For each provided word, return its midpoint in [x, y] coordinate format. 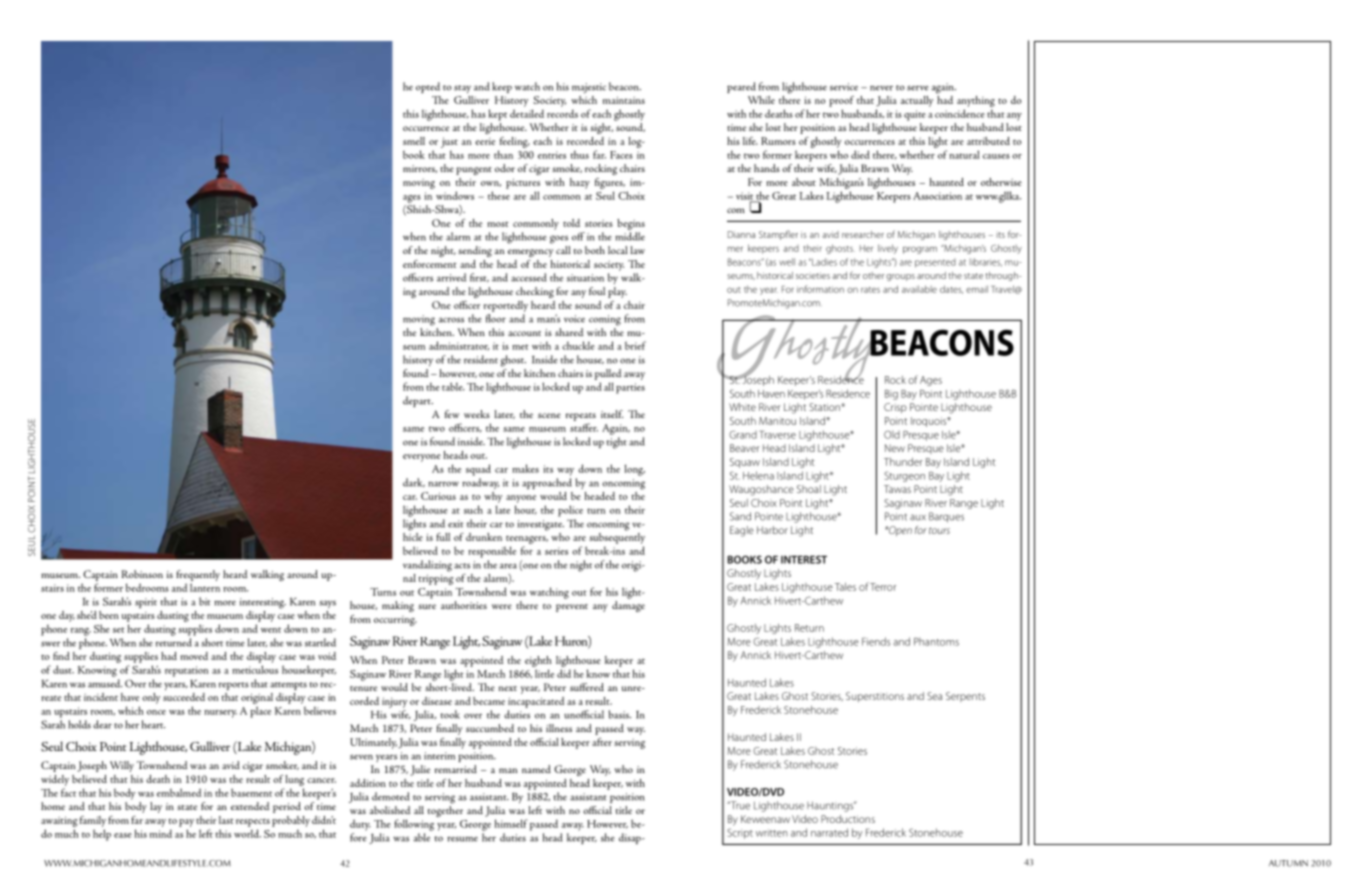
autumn [1288, 863]
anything [976, 101]
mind [161, 833]
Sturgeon [904, 476]
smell [414, 141]
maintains [624, 100]
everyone [422, 458]
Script [740, 833]
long [634, 470]
